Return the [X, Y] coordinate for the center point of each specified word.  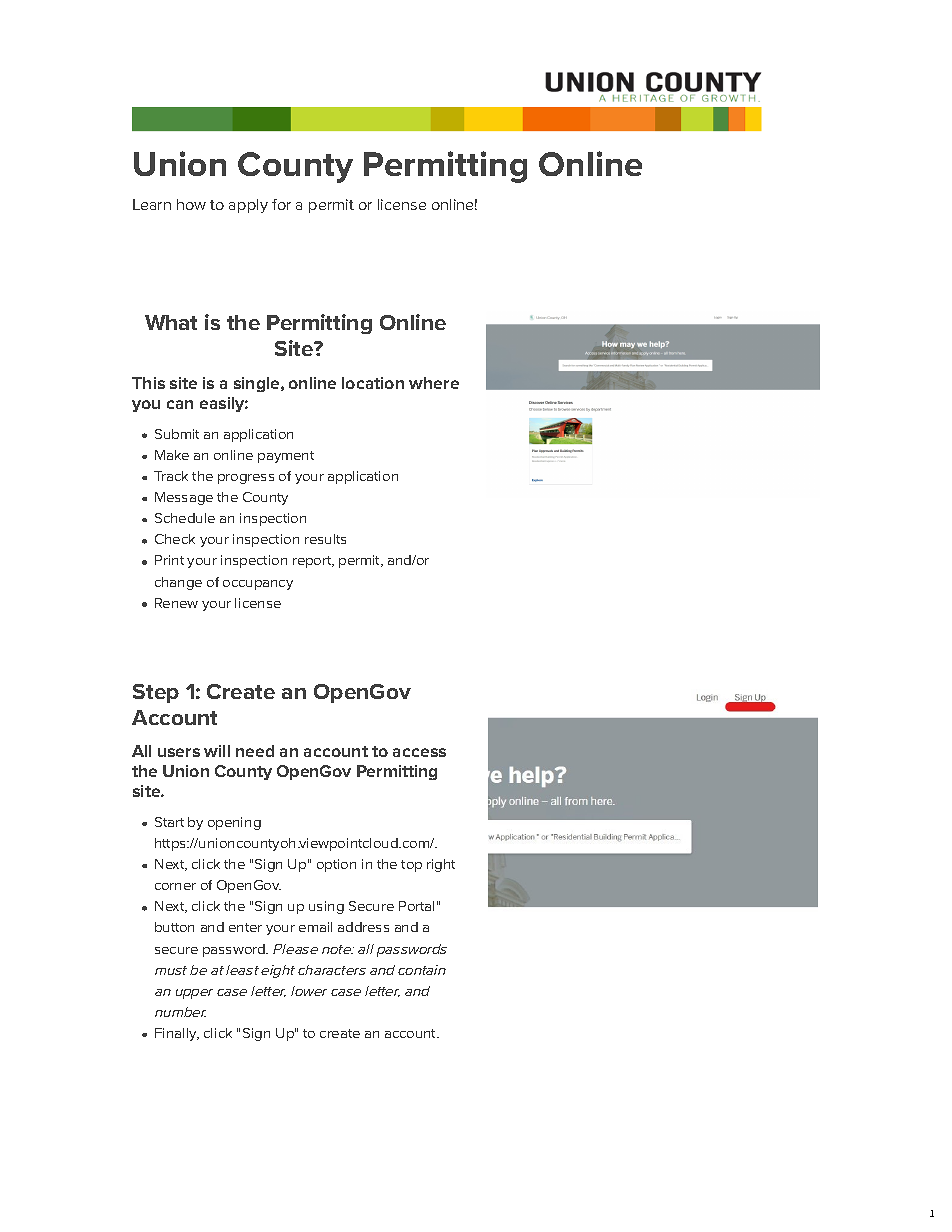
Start [169, 822]
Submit [177, 434]
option [336, 865]
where [434, 383]
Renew [176, 603]
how [191, 204]
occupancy [258, 585]
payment [286, 457]
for [281, 204]
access [419, 752]
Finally [177, 1034]
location [373, 383]
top [411, 866]
